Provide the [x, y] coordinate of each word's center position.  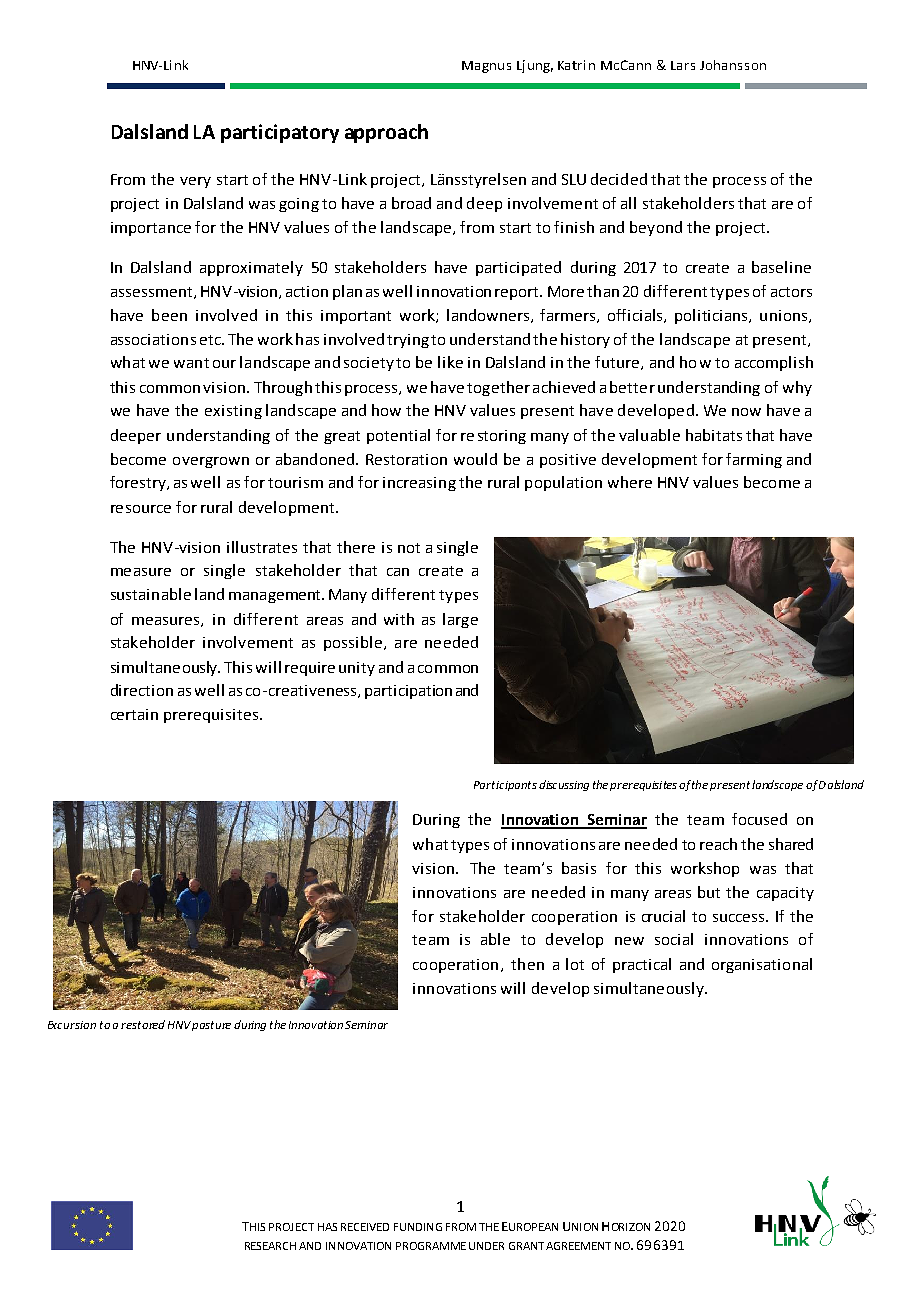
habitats [714, 435]
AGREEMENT [578, 1246]
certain [134, 714]
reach [718, 844]
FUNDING [418, 1227]
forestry [139, 483]
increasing [419, 484]
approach [386, 133]
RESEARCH [270, 1246]
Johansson [733, 65]
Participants [505, 786]
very [195, 182]
